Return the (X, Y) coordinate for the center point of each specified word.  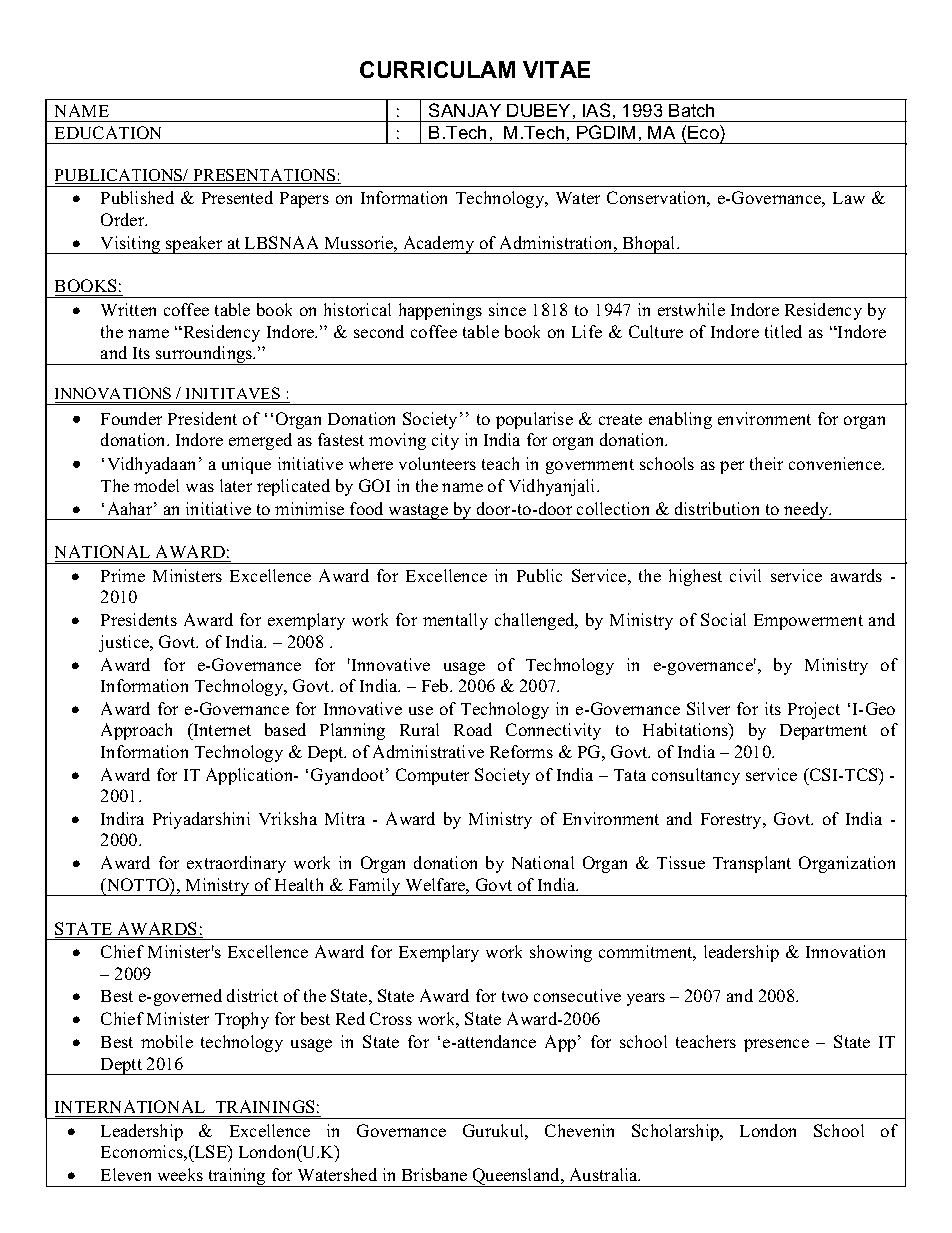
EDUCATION (108, 132)
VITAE (556, 69)
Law (849, 198)
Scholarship (677, 1132)
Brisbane (434, 1174)
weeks (180, 1174)
